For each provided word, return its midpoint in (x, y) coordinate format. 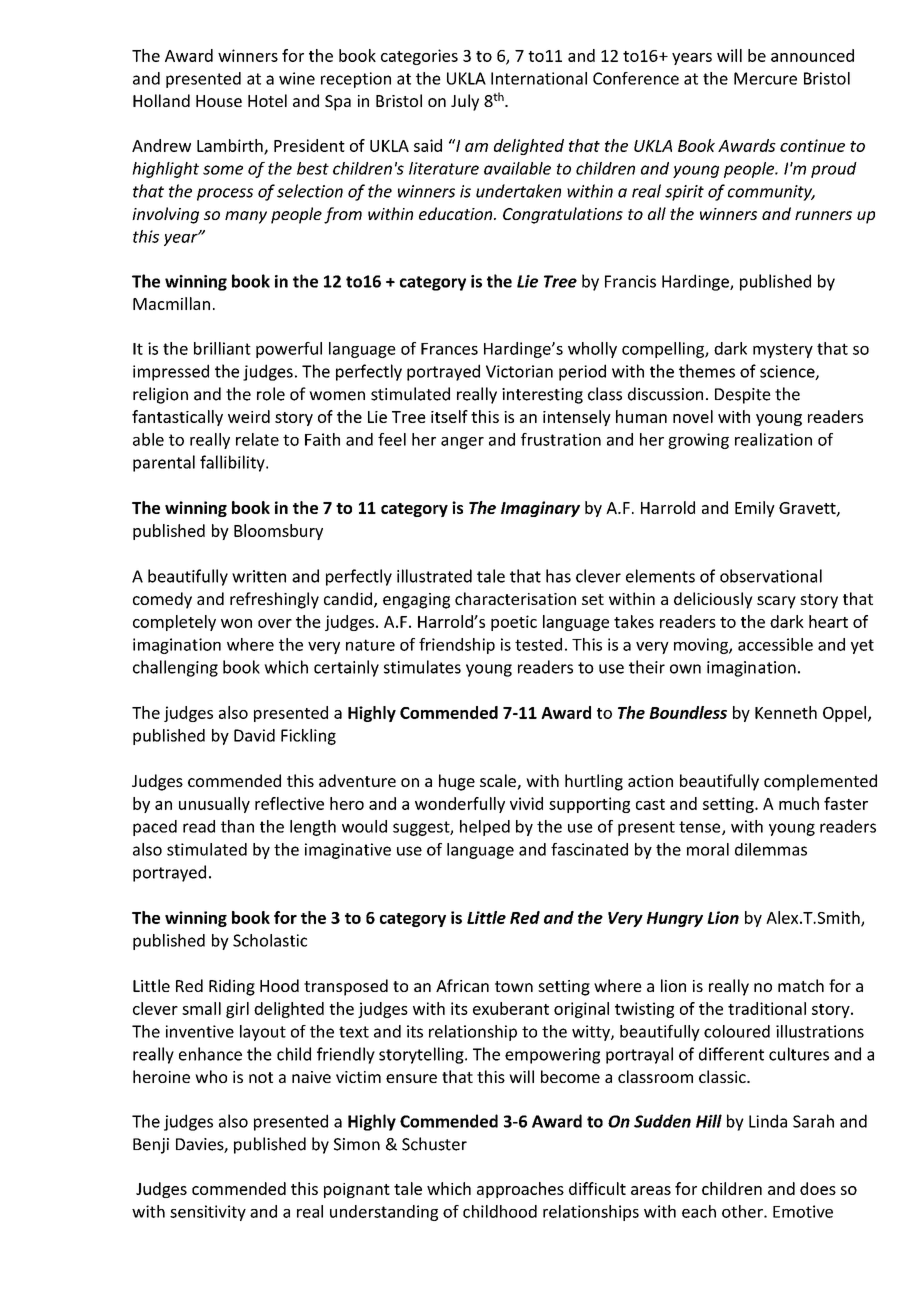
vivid (526, 803)
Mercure (765, 78)
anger (462, 443)
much (799, 803)
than (237, 826)
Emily (755, 509)
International (539, 78)
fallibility (233, 463)
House (219, 101)
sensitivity (208, 1213)
